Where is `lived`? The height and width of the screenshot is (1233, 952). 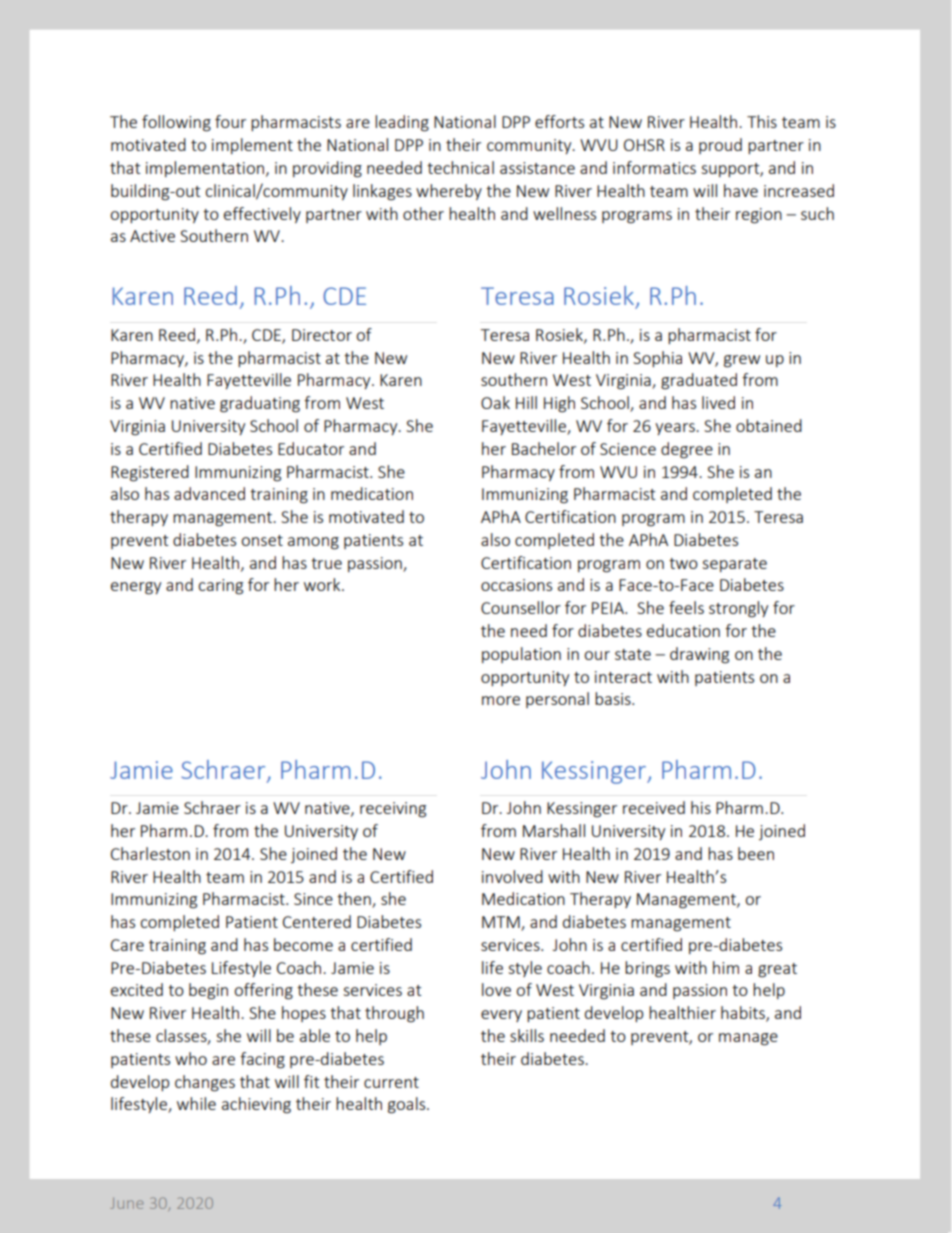
lived is located at coordinates (718, 402).
